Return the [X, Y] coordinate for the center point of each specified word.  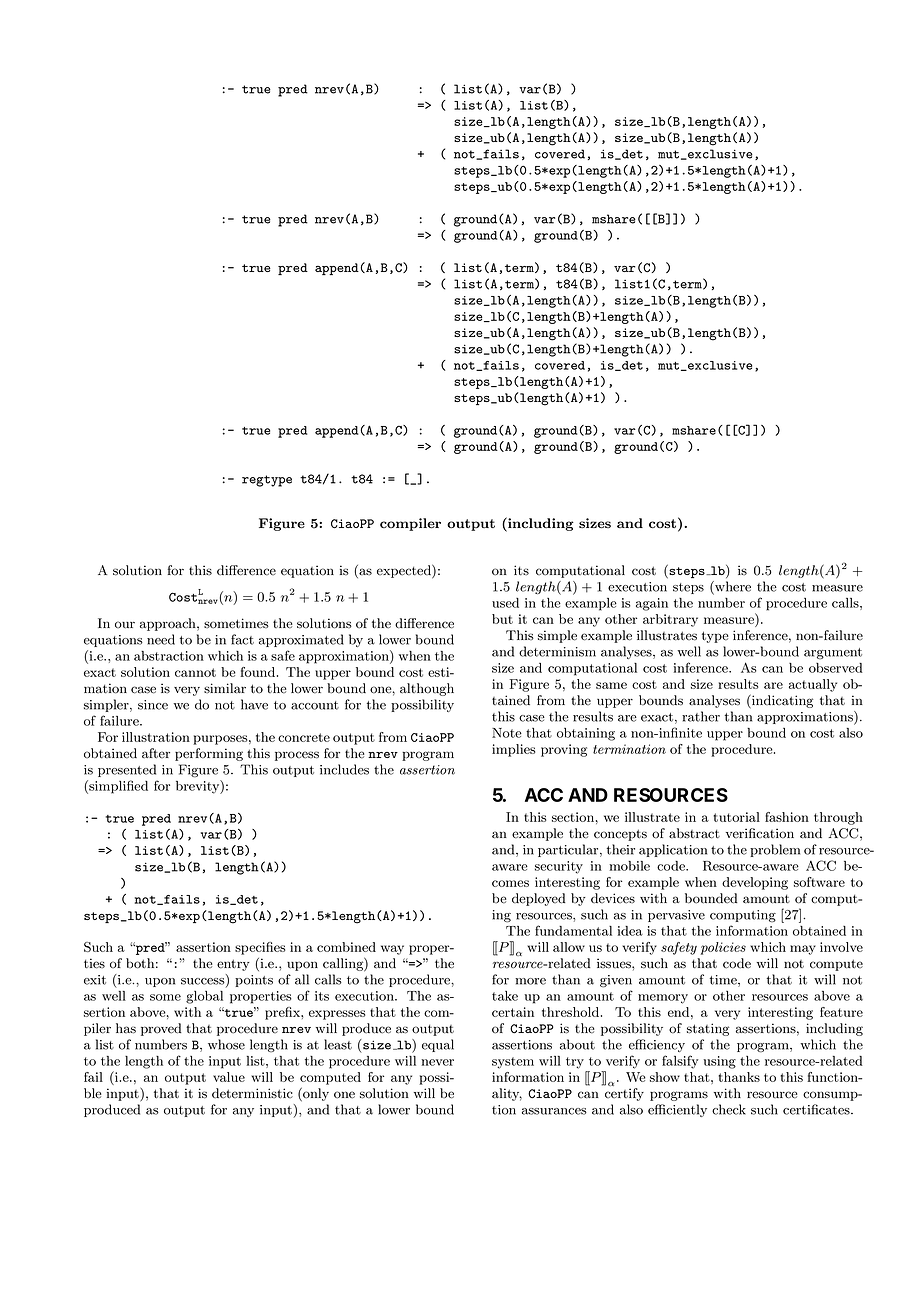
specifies [260, 948]
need [161, 639]
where [732, 587]
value [229, 1077]
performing [209, 754]
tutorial [736, 817]
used [505, 603]
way [392, 950]
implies [513, 750]
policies [723, 948]
